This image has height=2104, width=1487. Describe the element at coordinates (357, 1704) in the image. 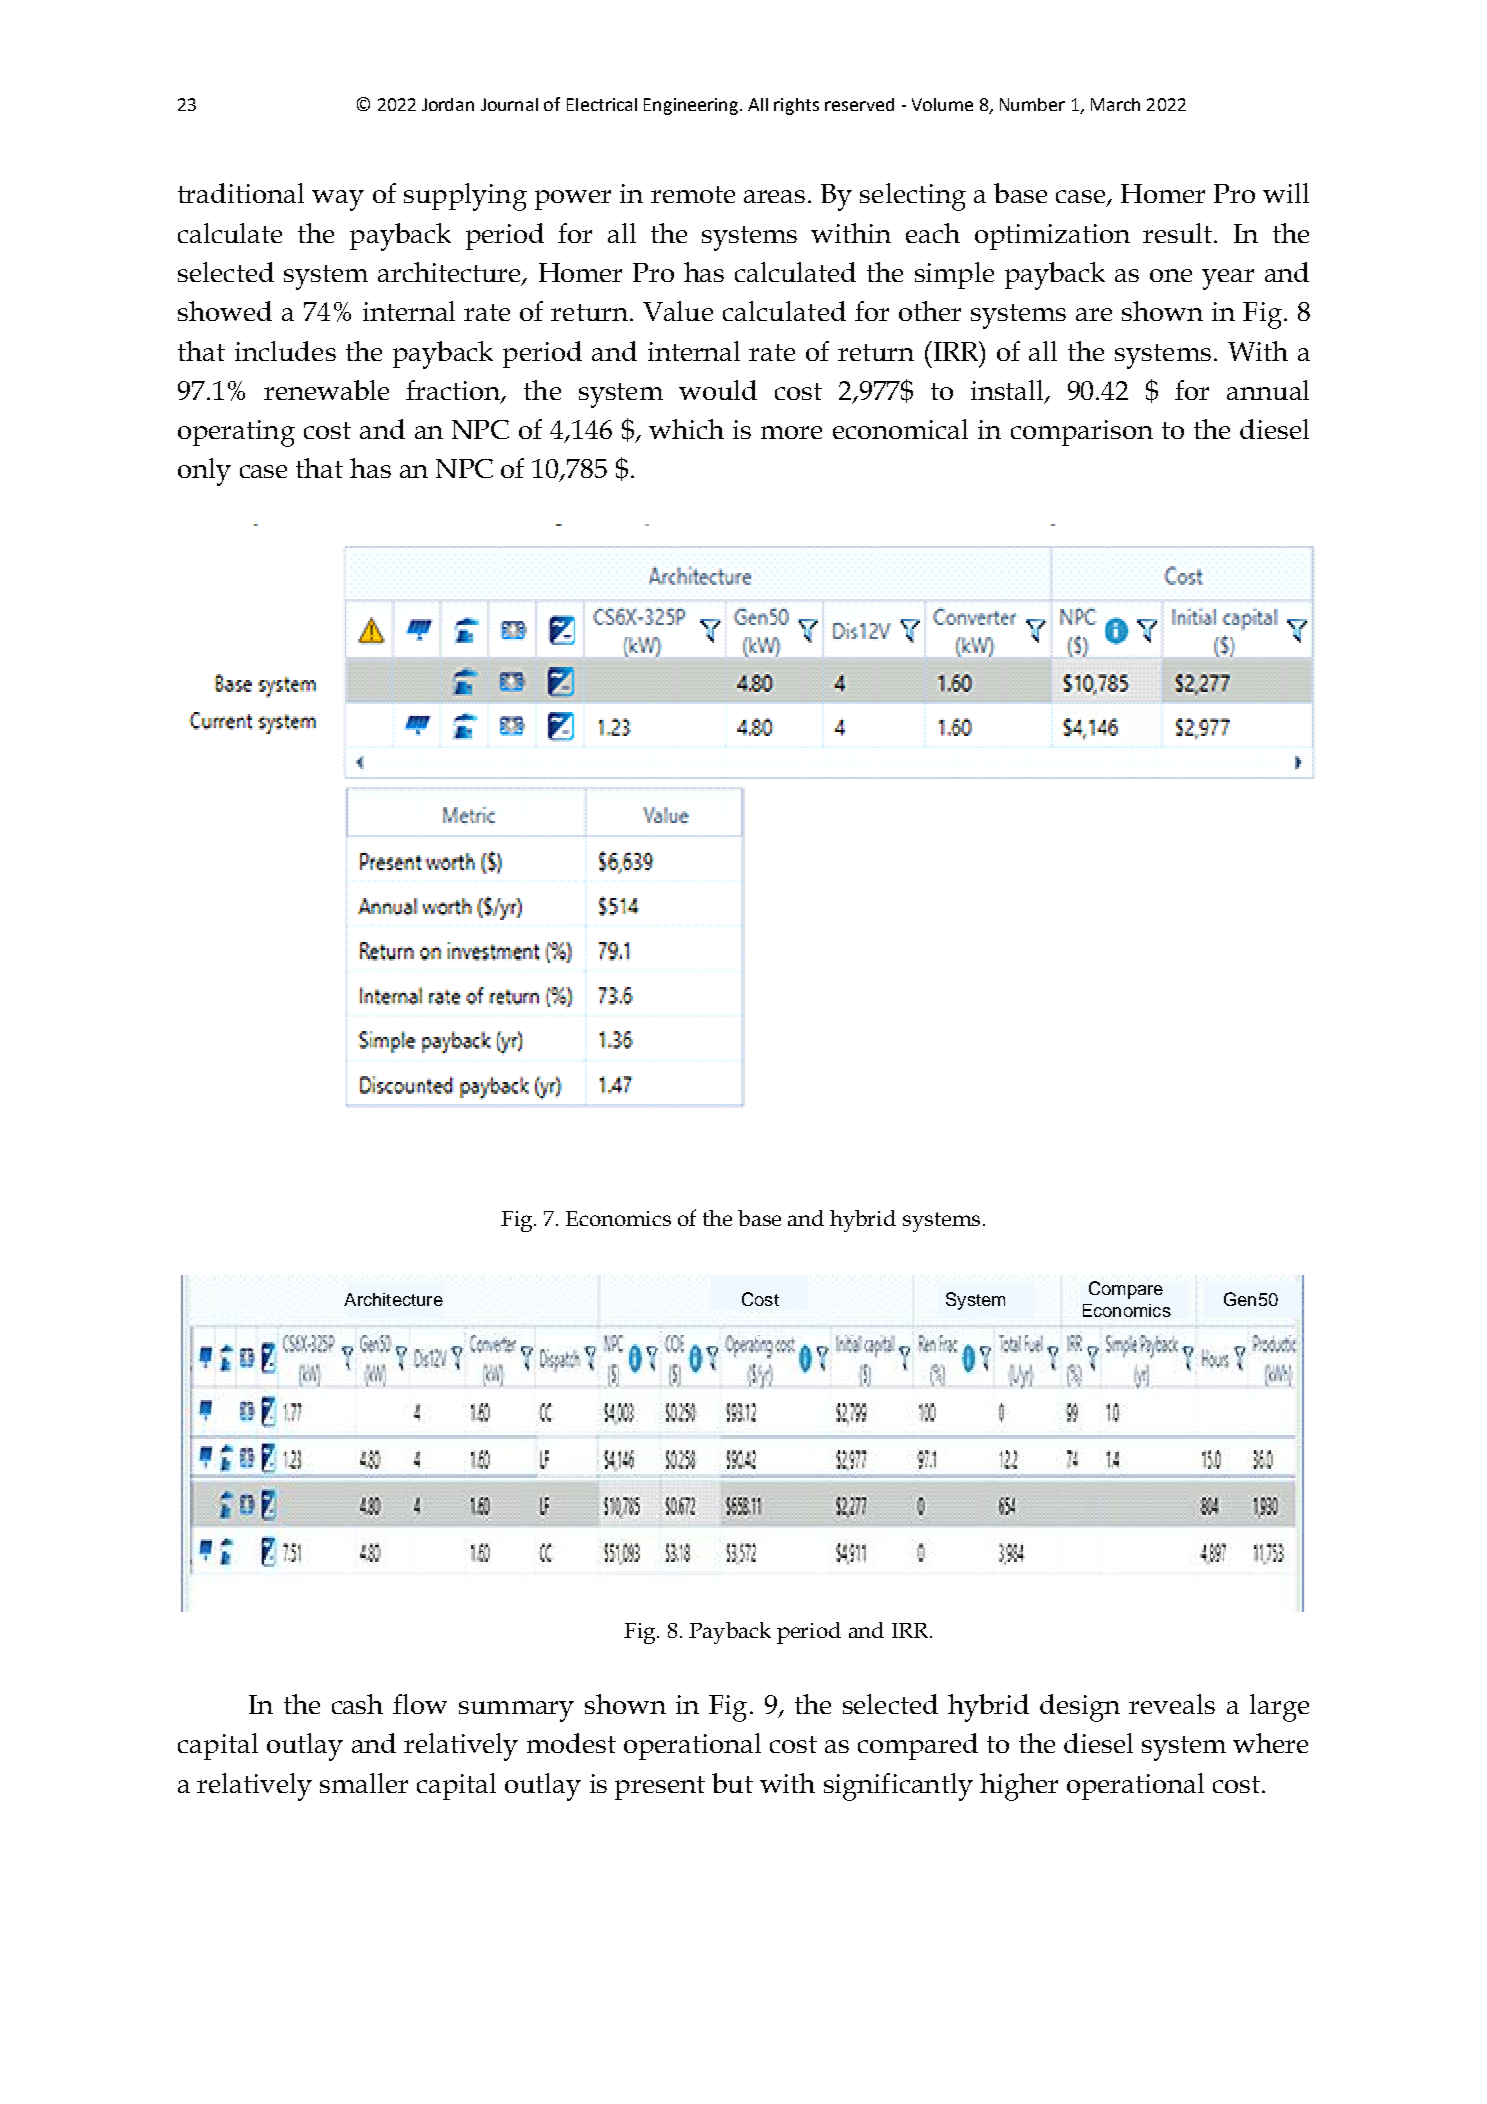

I see `cash` at that location.
